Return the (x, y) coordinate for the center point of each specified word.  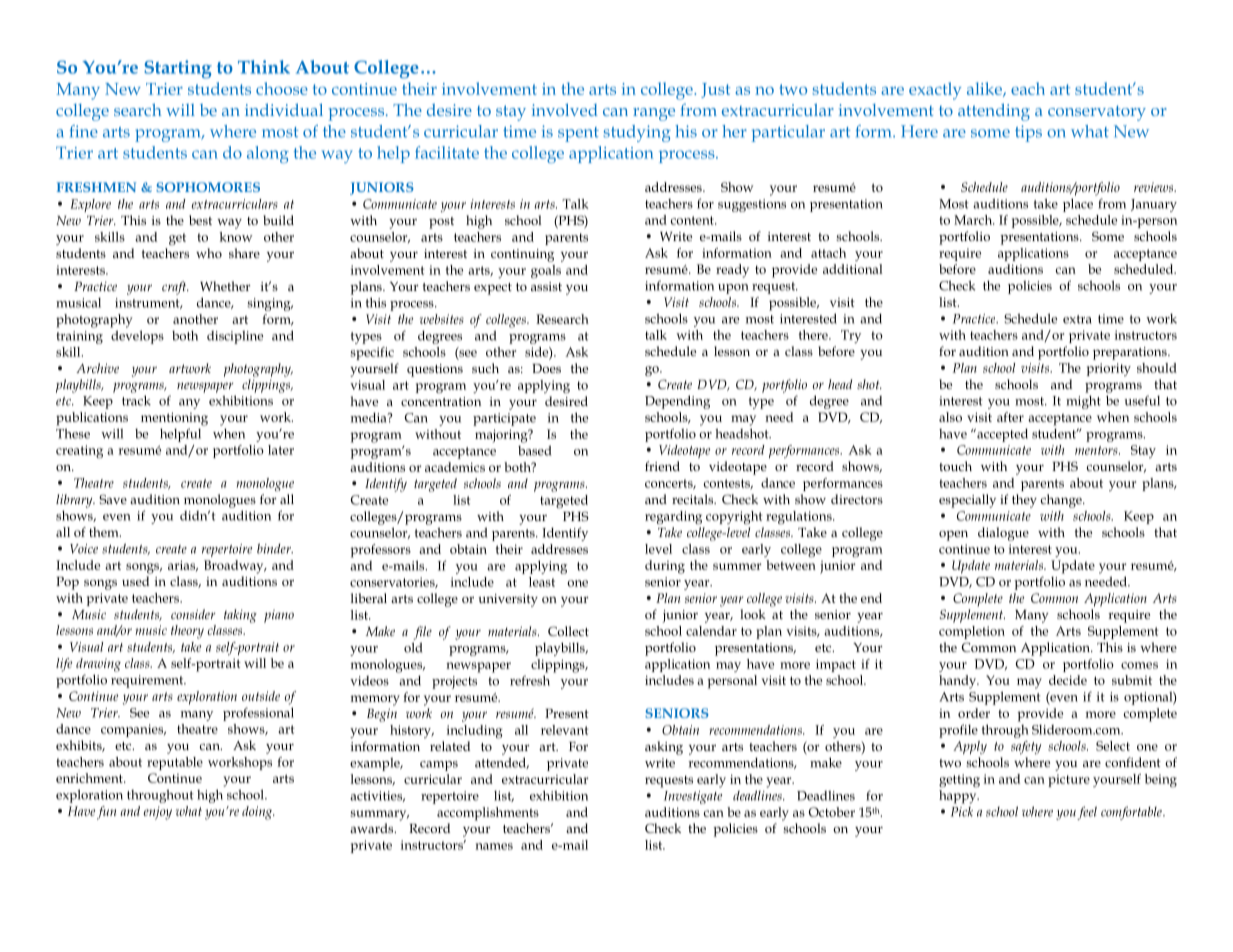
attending (994, 112)
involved (565, 109)
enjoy (158, 813)
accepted (1001, 435)
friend (662, 466)
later (281, 450)
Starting (178, 69)
